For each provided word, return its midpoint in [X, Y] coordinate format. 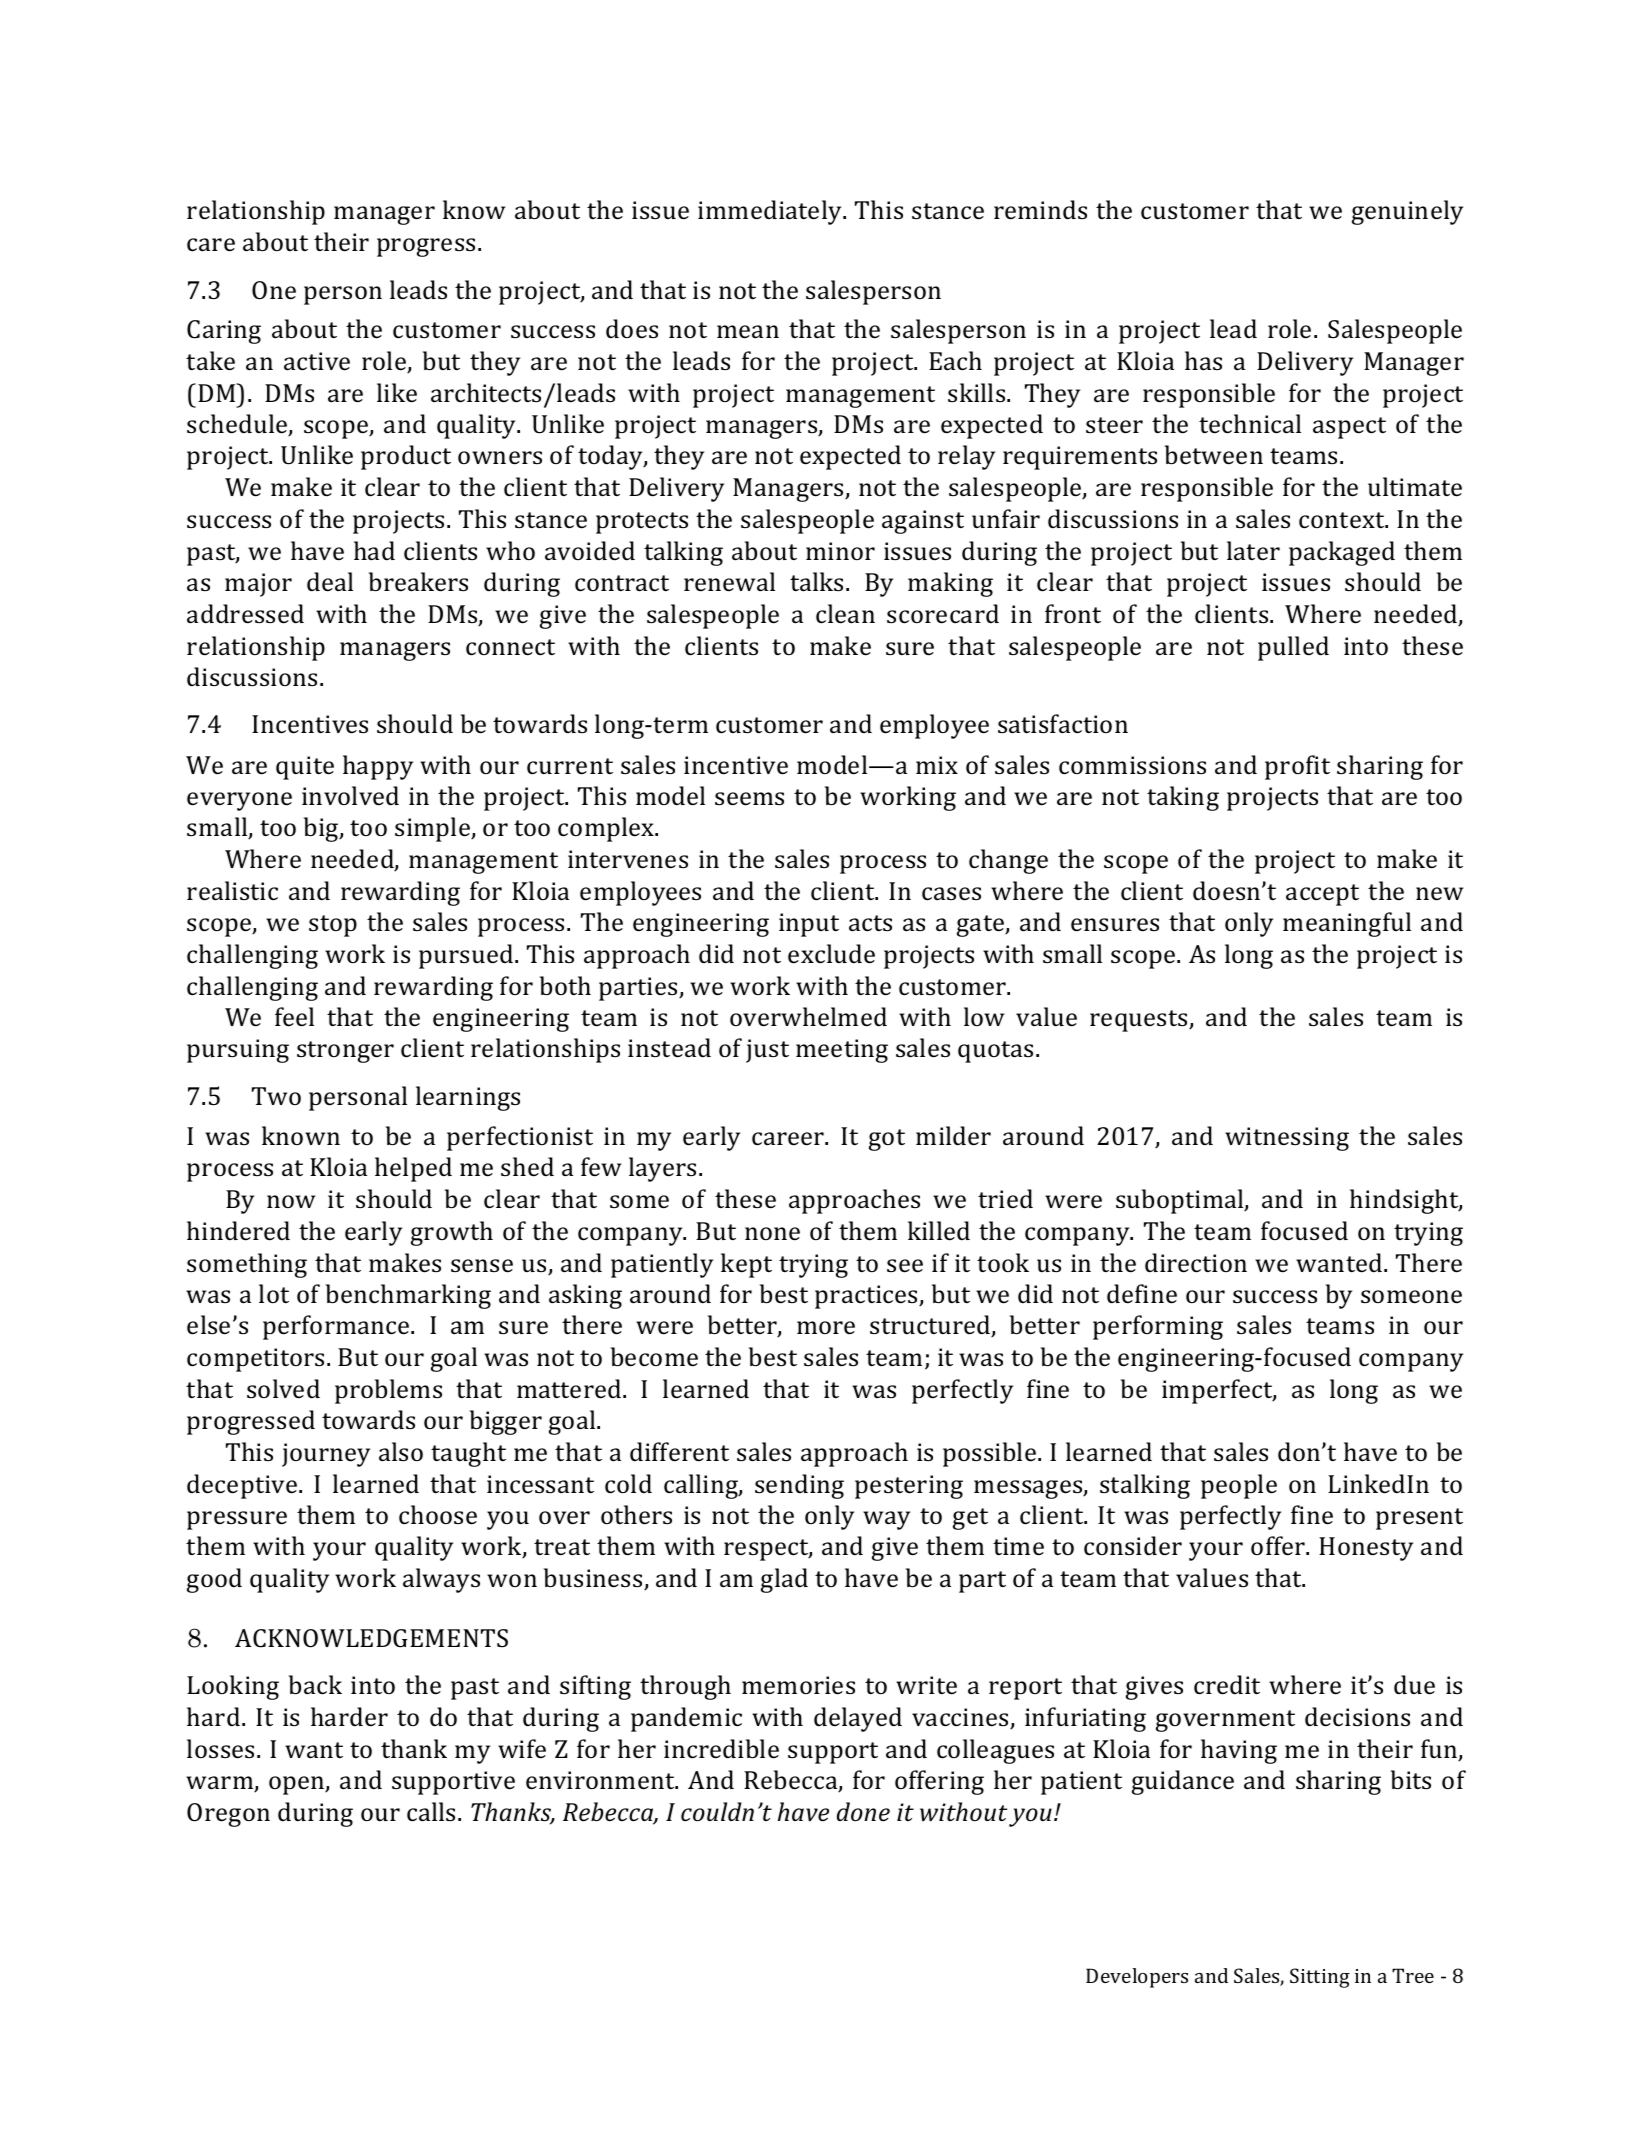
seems [749, 799]
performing [1158, 1327]
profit [1297, 767]
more [826, 1328]
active [317, 361]
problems [388, 1391]
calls [431, 1812]
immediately [771, 212]
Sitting [1320, 1978]
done [863, 1811]
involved [350, 796]
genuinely [1407, 212]
